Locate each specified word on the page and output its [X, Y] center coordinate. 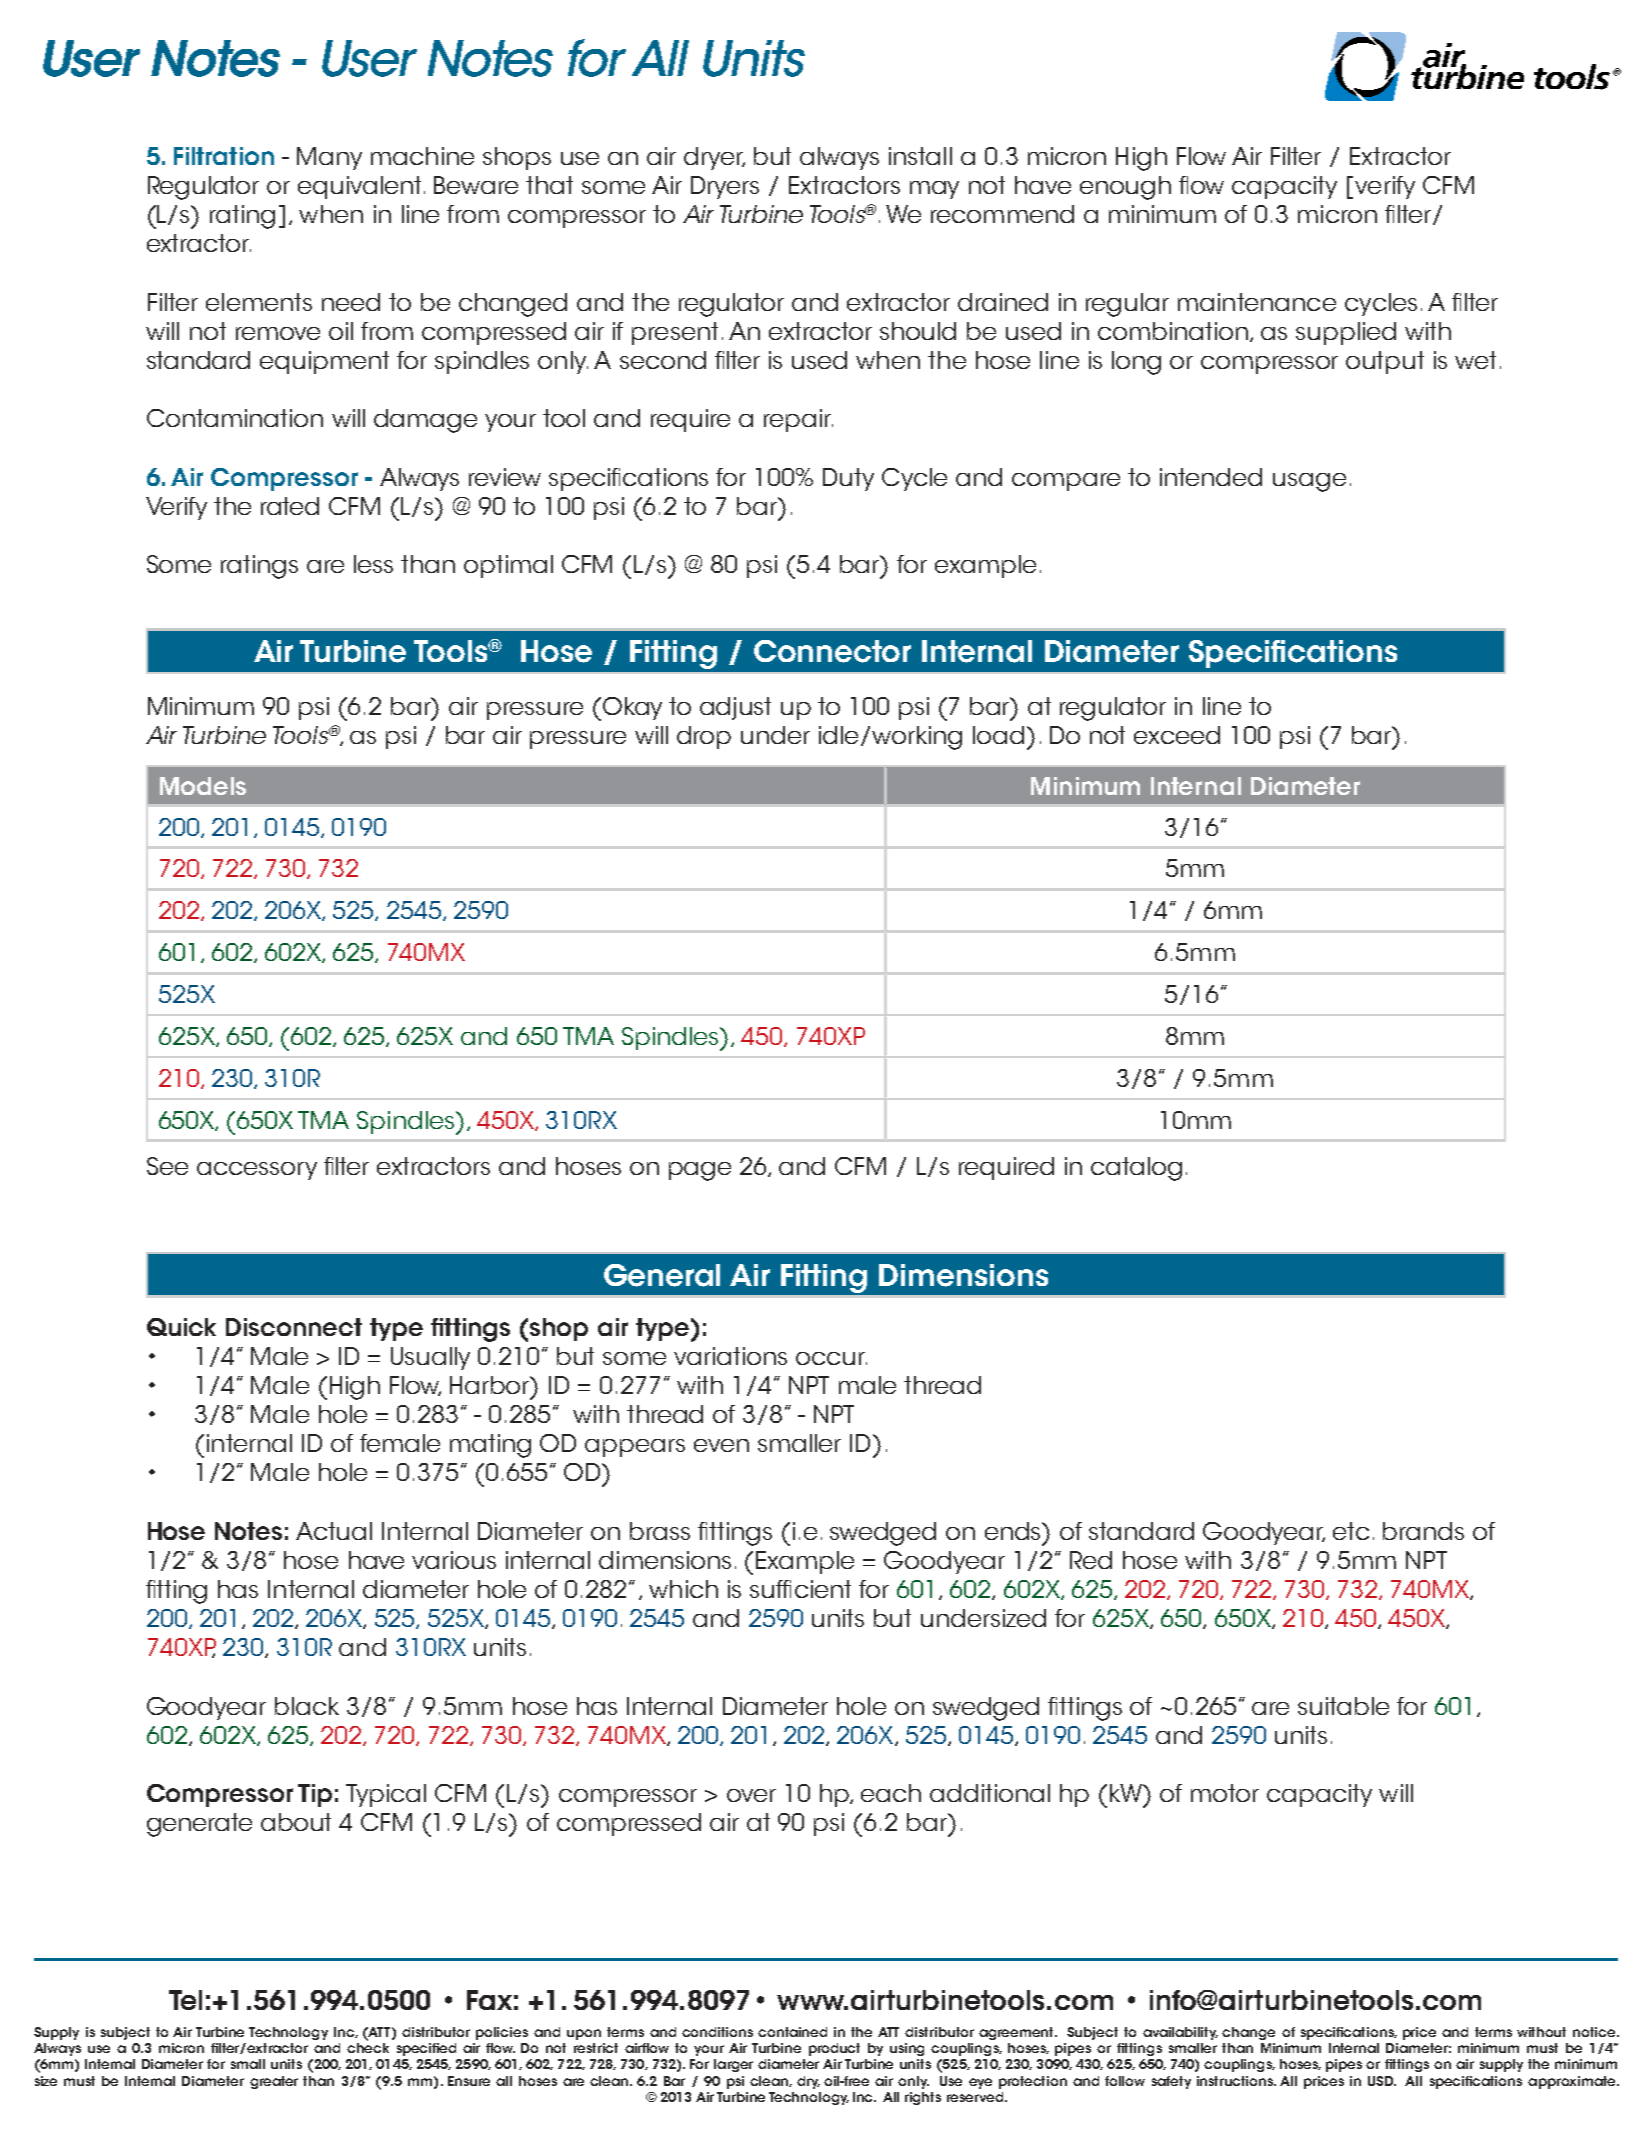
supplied [1346, 333]
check [368, 2048]
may [934, 190]
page [700, 1171]
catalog [1136, 1169]
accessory [257, 1171]
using [907, 2049]
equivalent [359, 187]
